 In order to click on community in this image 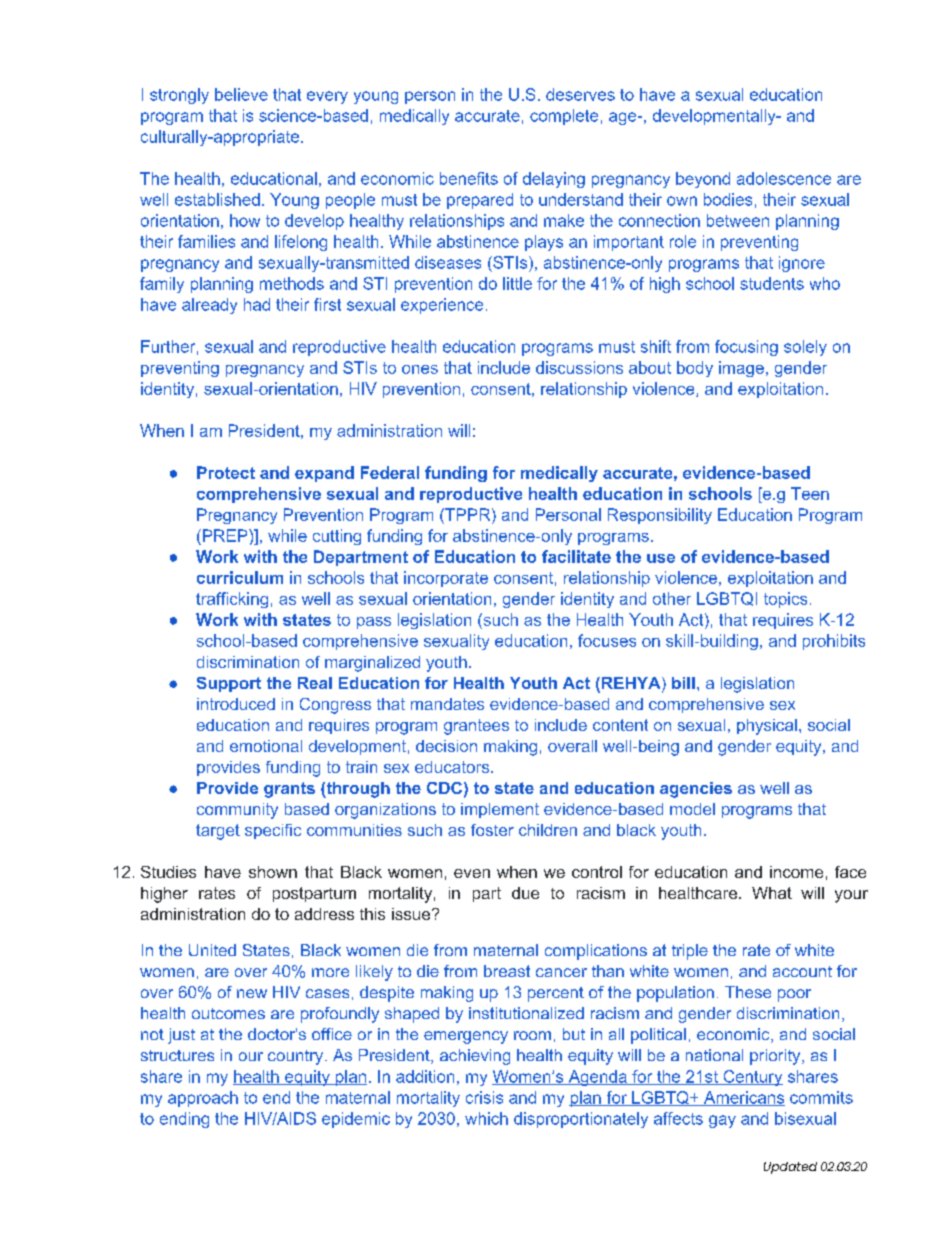, I will do `click(237, 811)`.
